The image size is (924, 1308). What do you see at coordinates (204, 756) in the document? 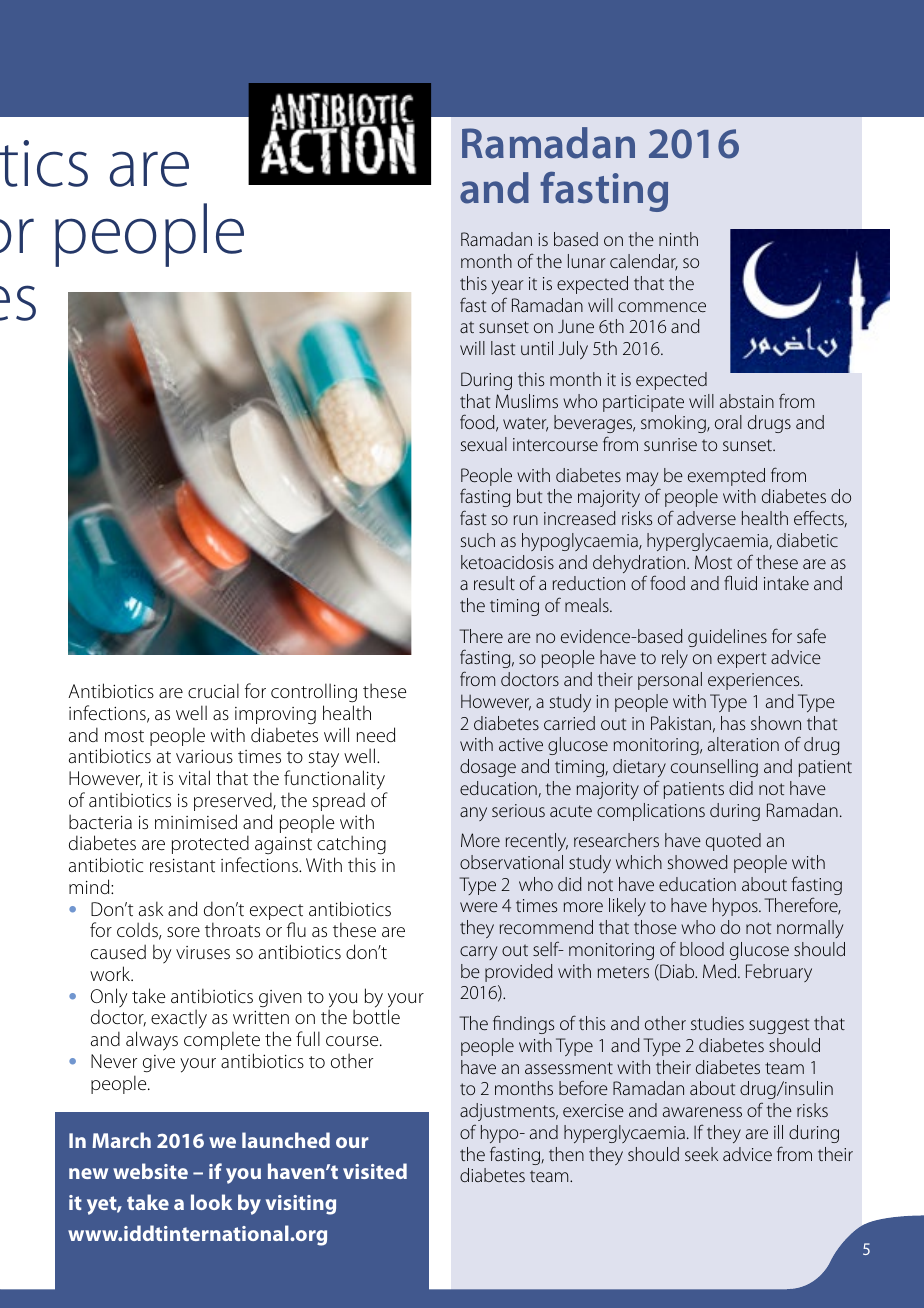
I see `various` at bounding box center [204, 756].
